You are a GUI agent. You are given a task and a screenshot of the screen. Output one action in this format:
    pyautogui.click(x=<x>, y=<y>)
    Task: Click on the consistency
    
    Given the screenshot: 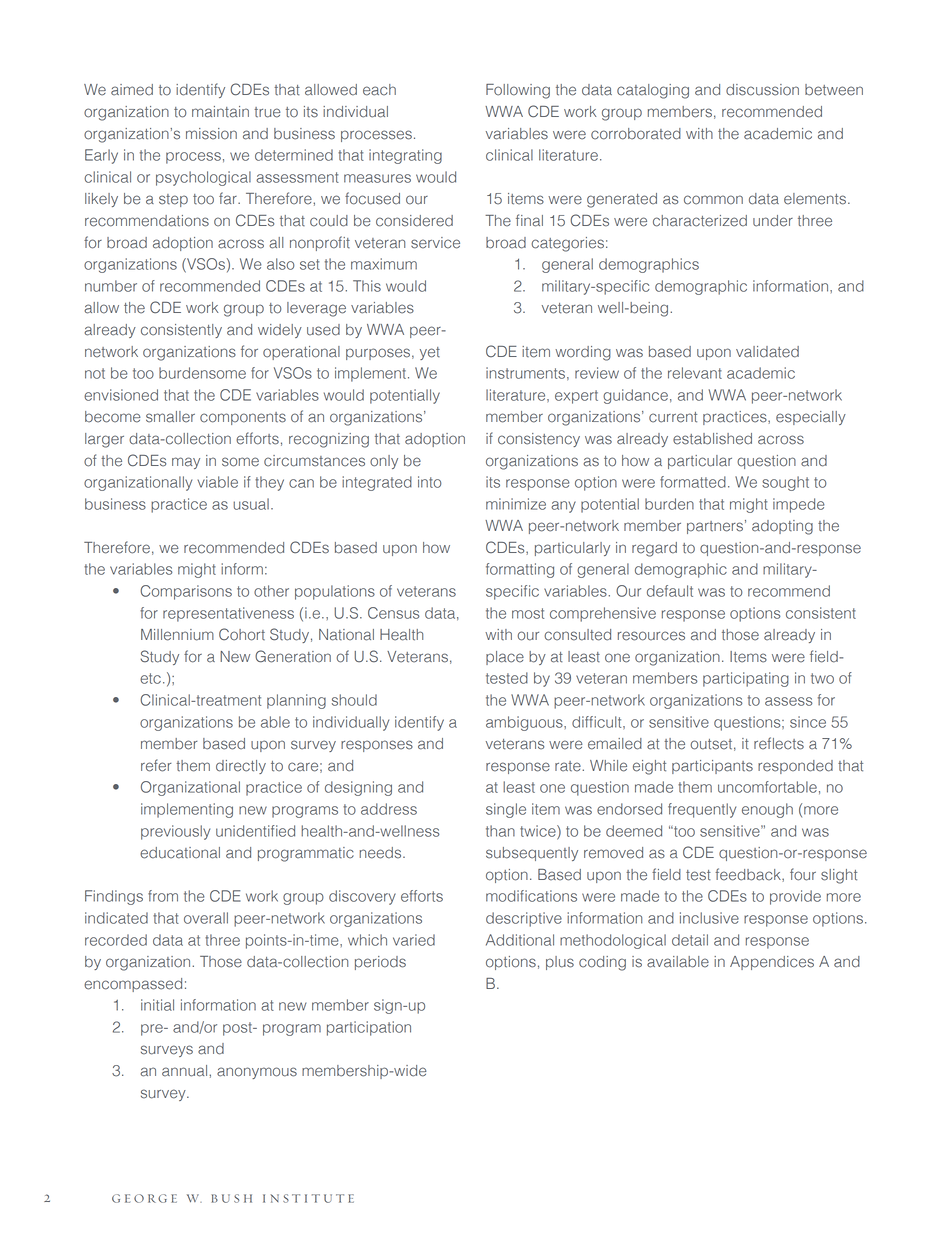 What is the action you would take?
    pyautogui.click(x=539, y=440)
